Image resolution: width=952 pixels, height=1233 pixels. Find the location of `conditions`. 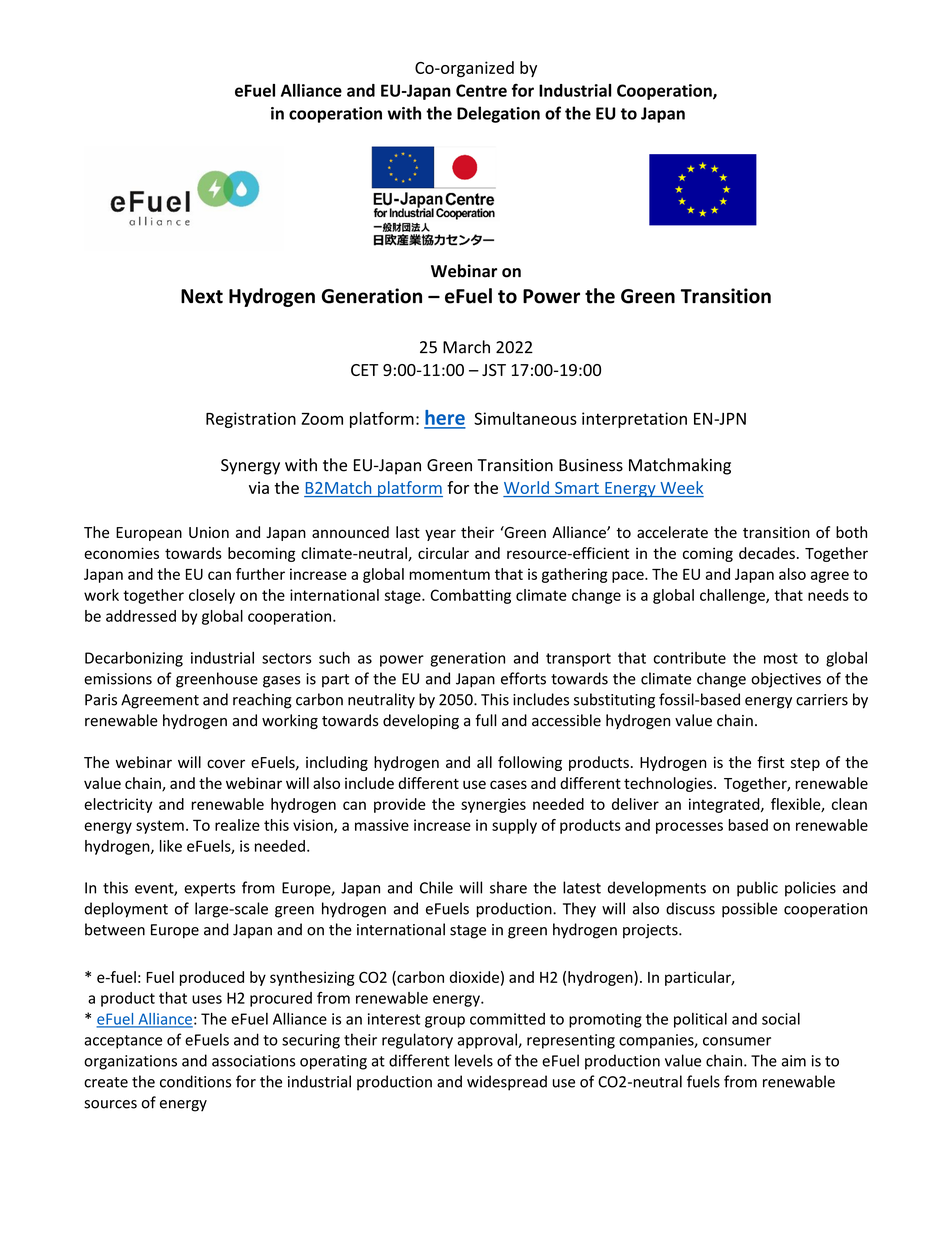

conditions is located at coordinates (195, 1081).
